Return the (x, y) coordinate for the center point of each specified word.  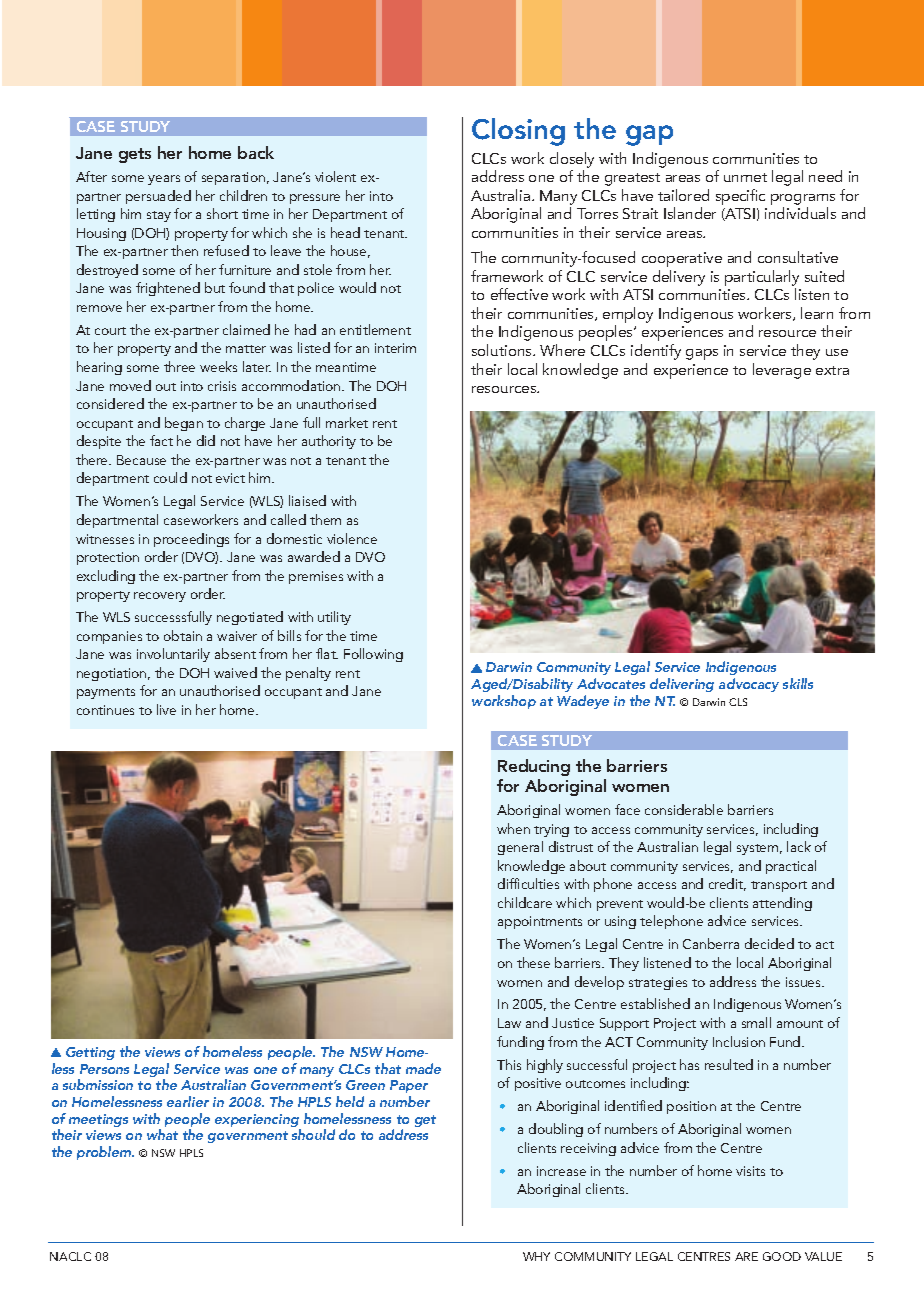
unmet (745, 177)
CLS (738, 702)
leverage (782, 371)
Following (373, 655)
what (162, 1134)
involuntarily (173, 655)
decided (769, 943)
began (184, 424)
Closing (518, 132)
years (164, 180)
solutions (503, 350)
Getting (90, 1053)
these (533, 962)
